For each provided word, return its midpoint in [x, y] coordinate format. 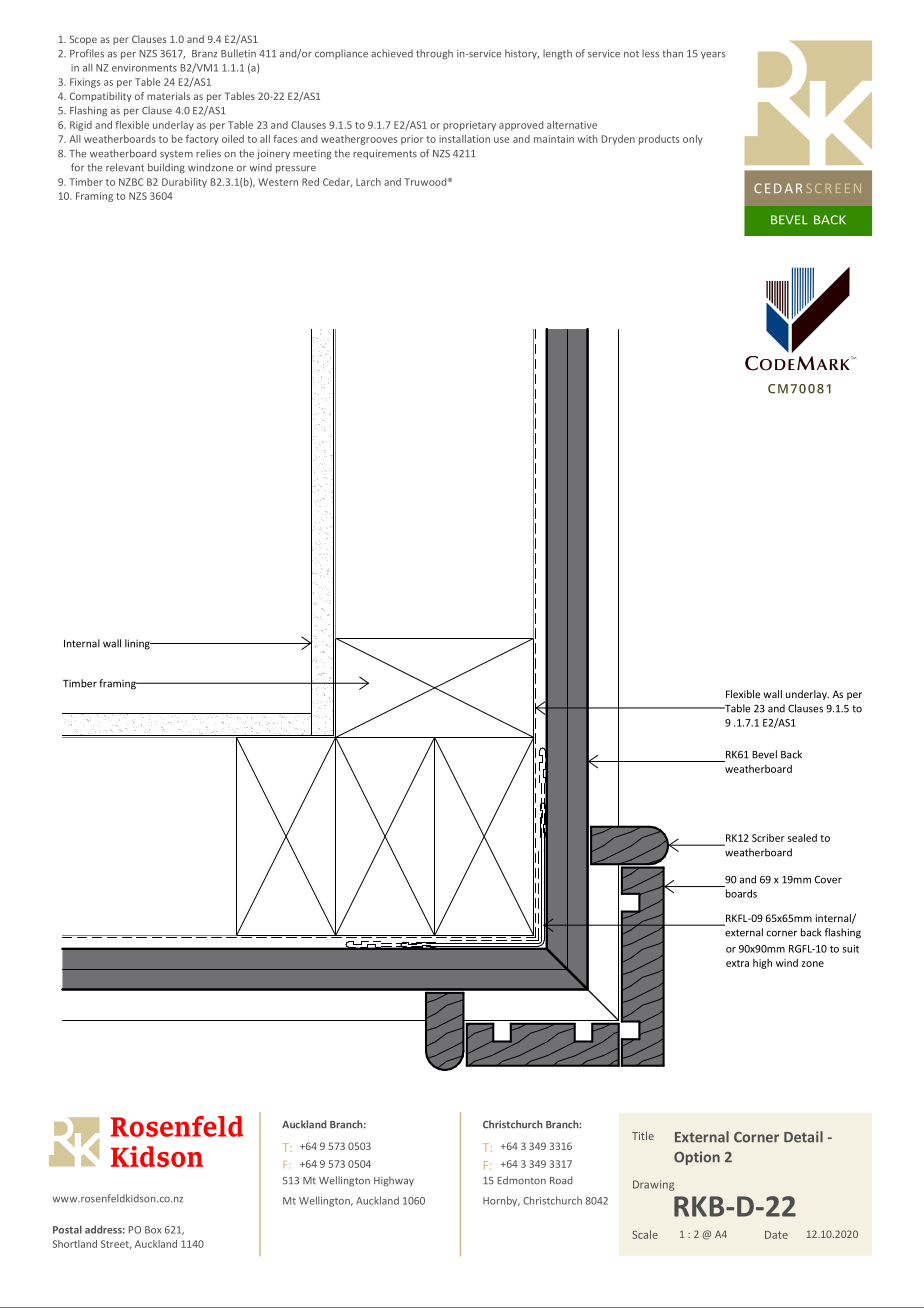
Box [153, 1230]
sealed [802, 838]
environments [144, 68]
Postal [67, 1229]
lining [138, 644]
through [434, 54]
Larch [368, 182]
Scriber [768, 838]
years [713, 55]
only [693, 140]
